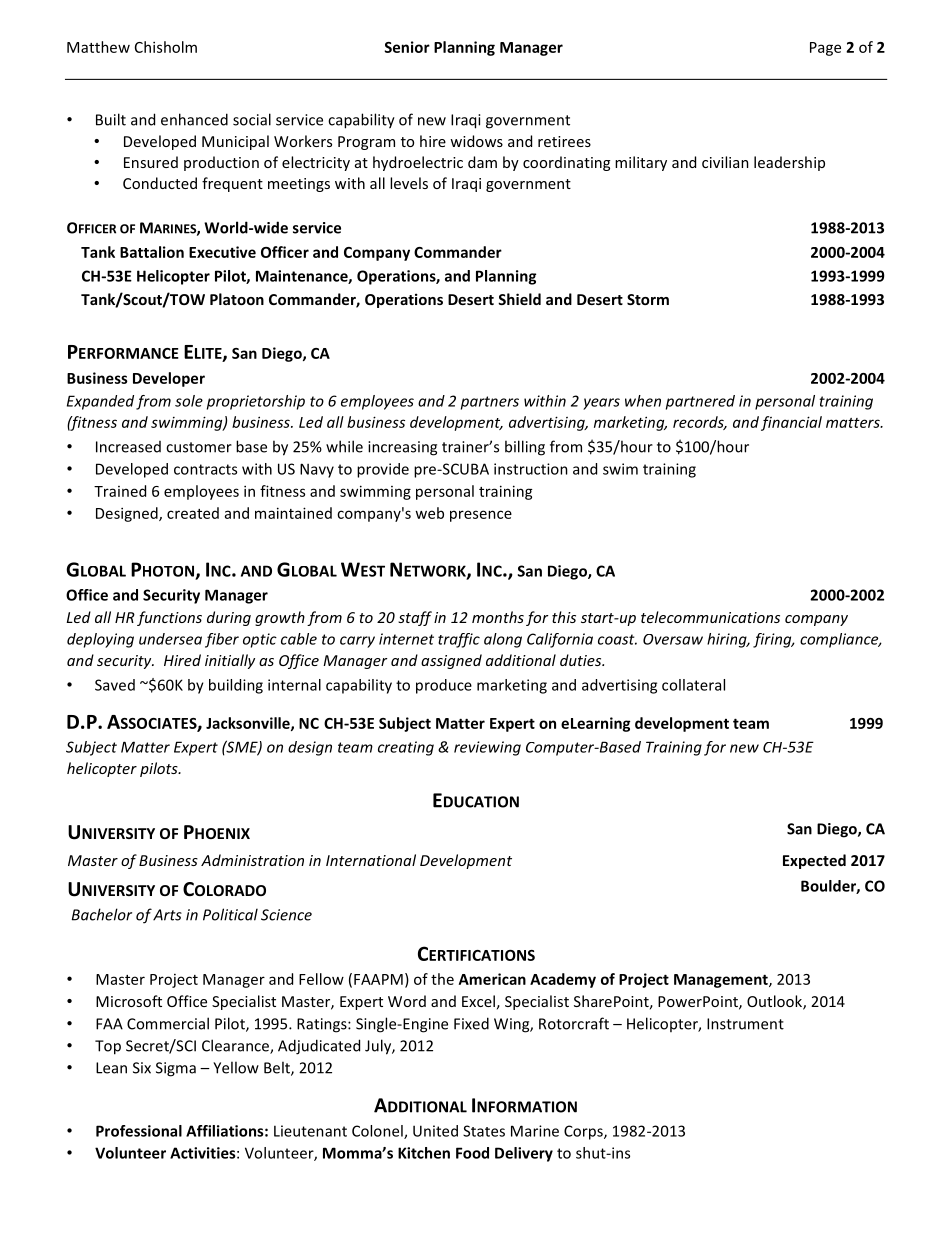  Describe the element at coordinates (407, 47) in the screenshot. I see `Senior` at that location.
